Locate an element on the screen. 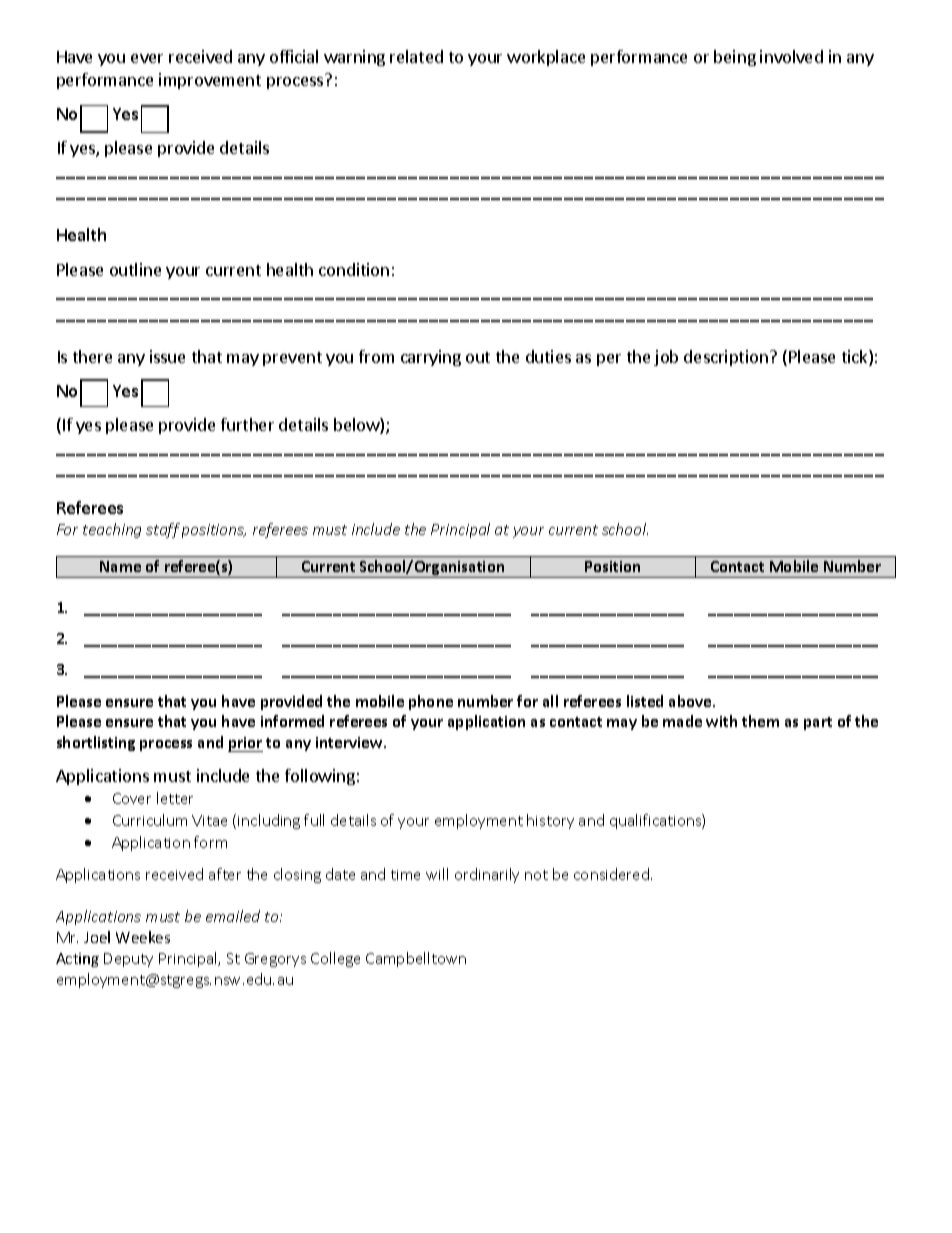 Image resolution: width=952 pixels, height=1233 pixels. Deputy is located at coordinates (128, 960).
